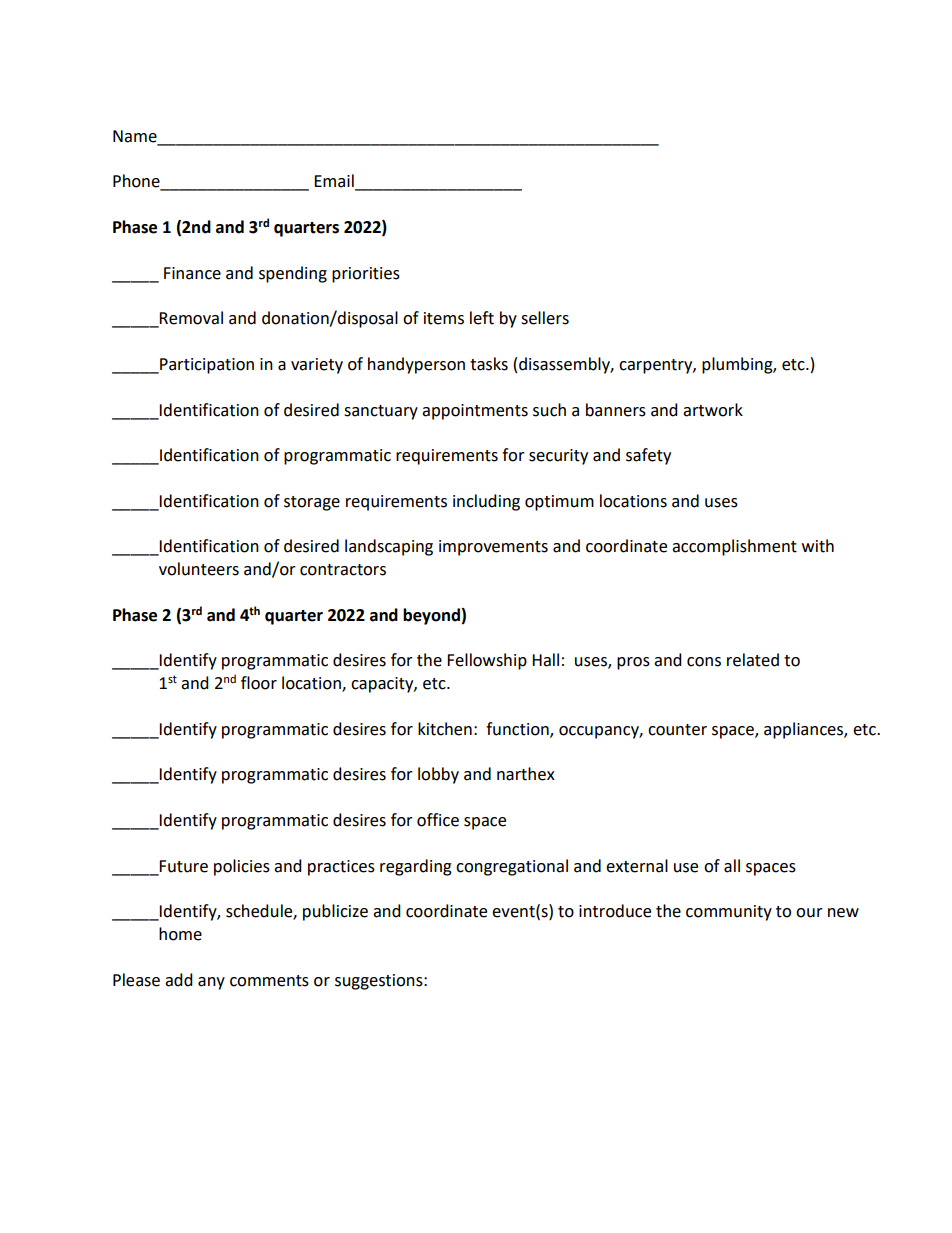 This page has width=952, height=1233. What do you see at coordinates (677, 730) in the page?
I see `counter` at bounding box center [677, 730].
